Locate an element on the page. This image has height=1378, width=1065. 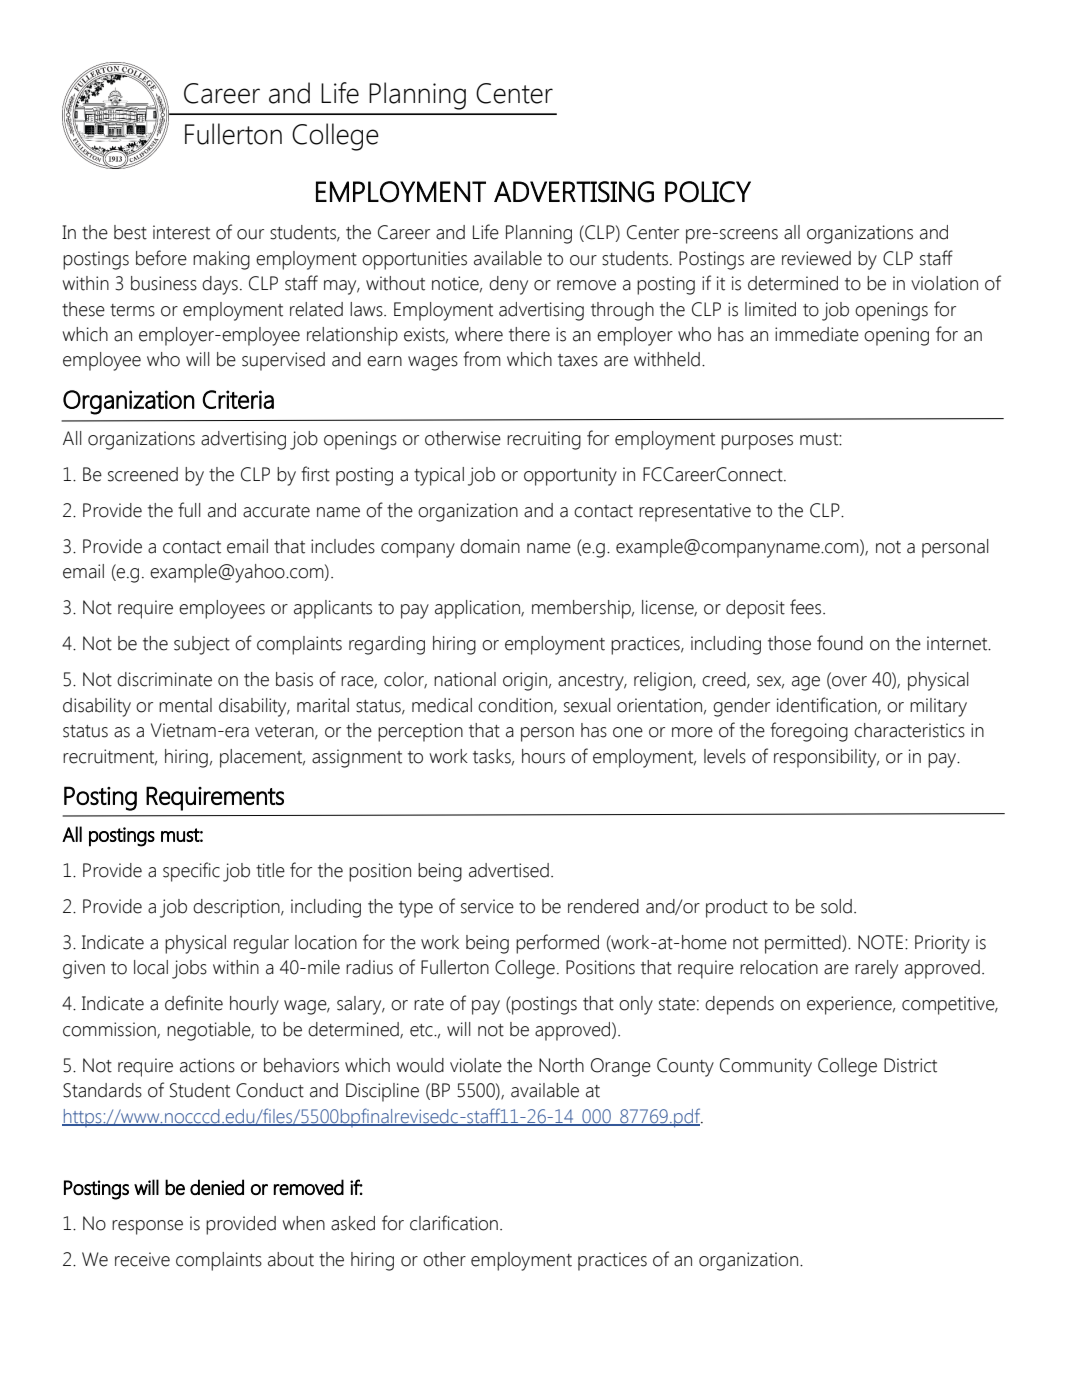
deny is located at coordinates (508, 285).
